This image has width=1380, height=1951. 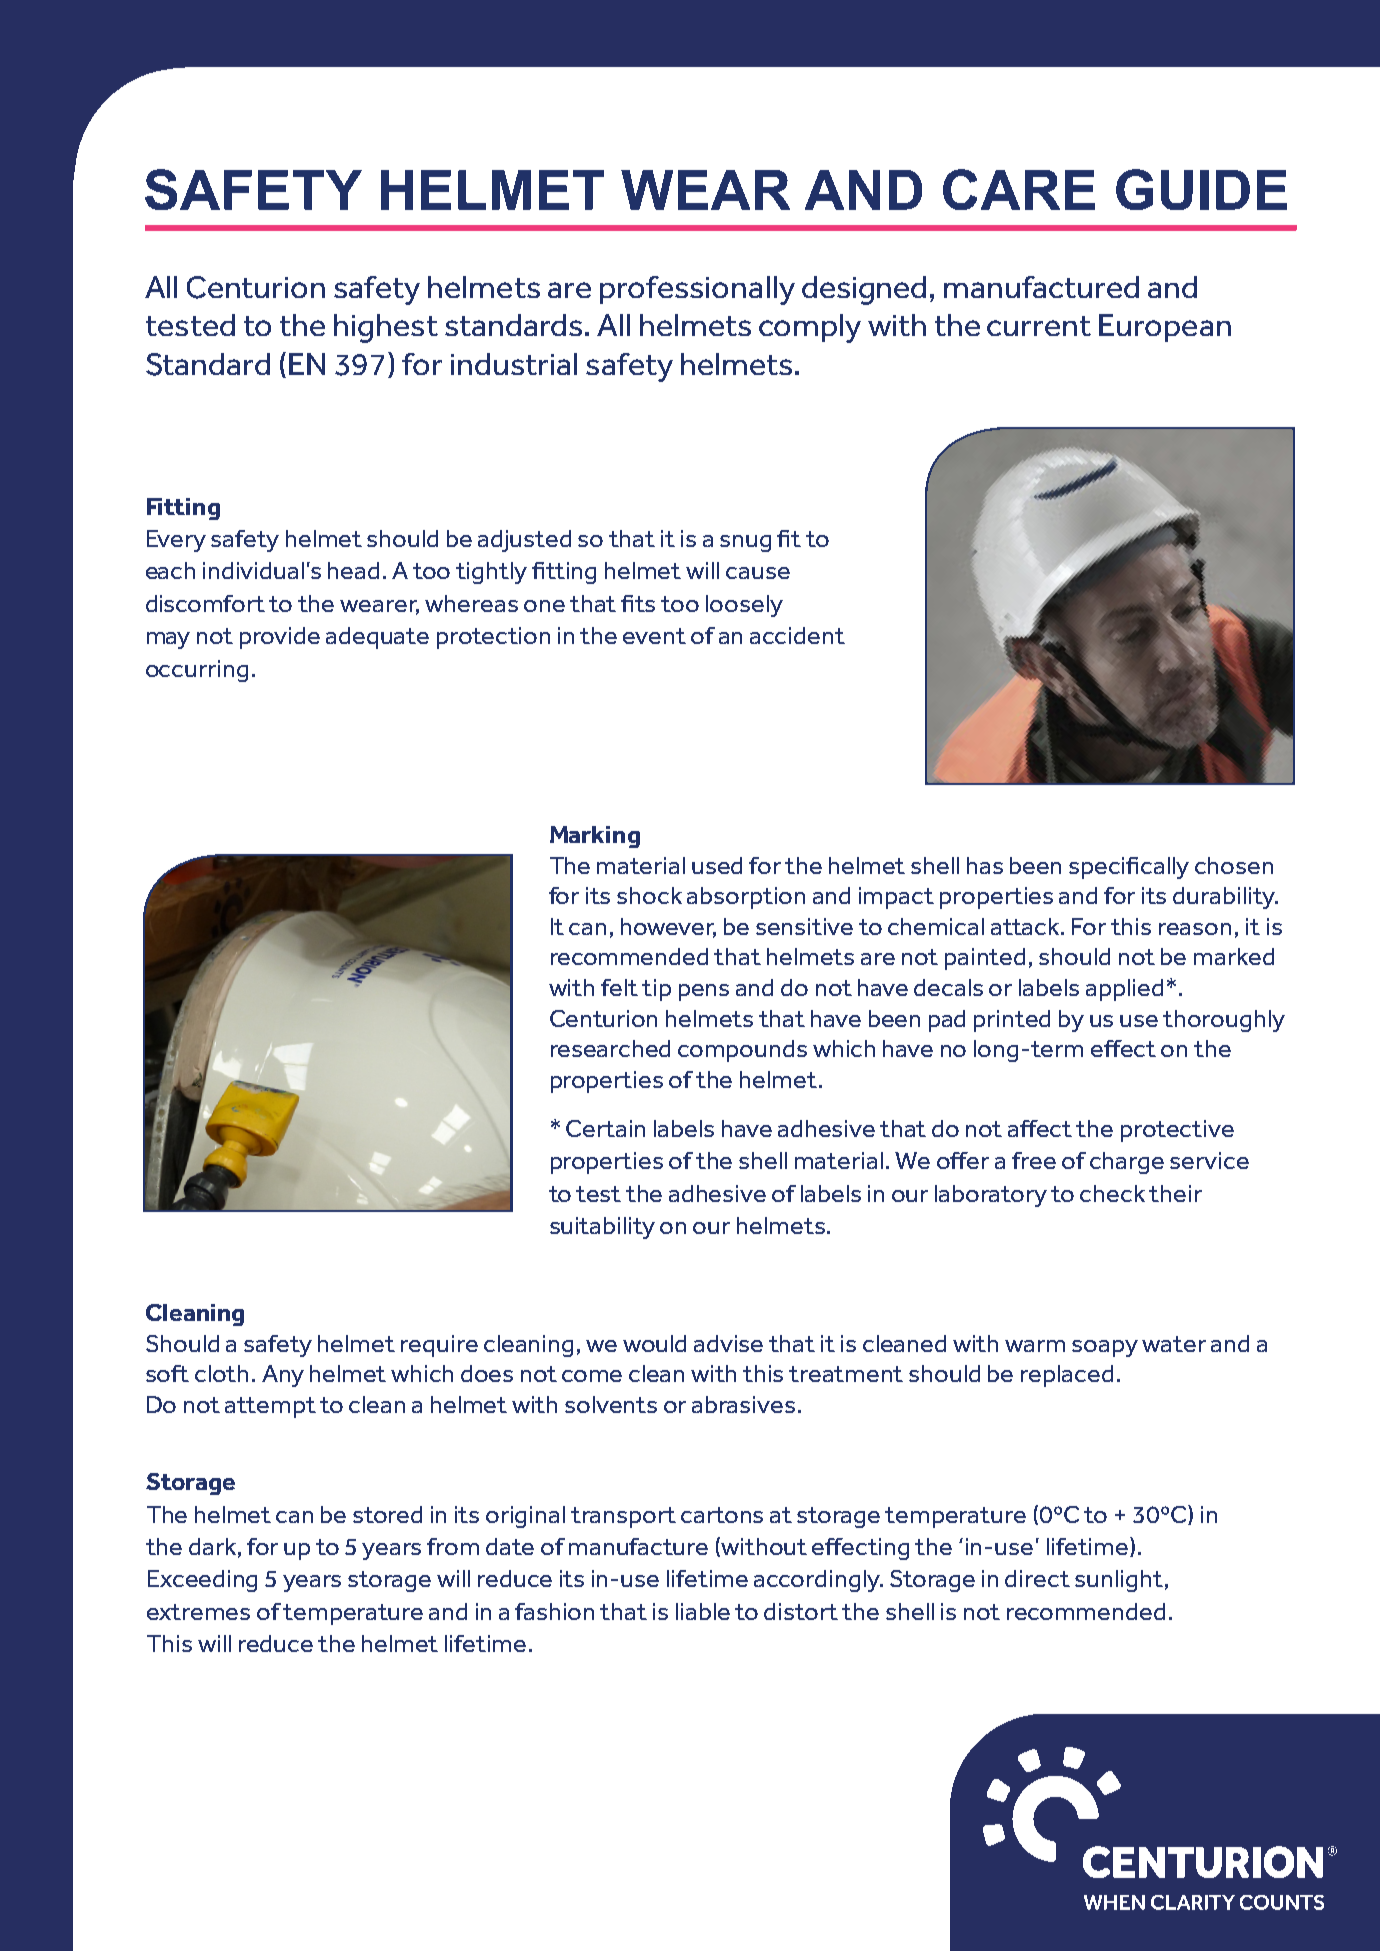 I want to click on Marking, so click(x=595, y=837).
